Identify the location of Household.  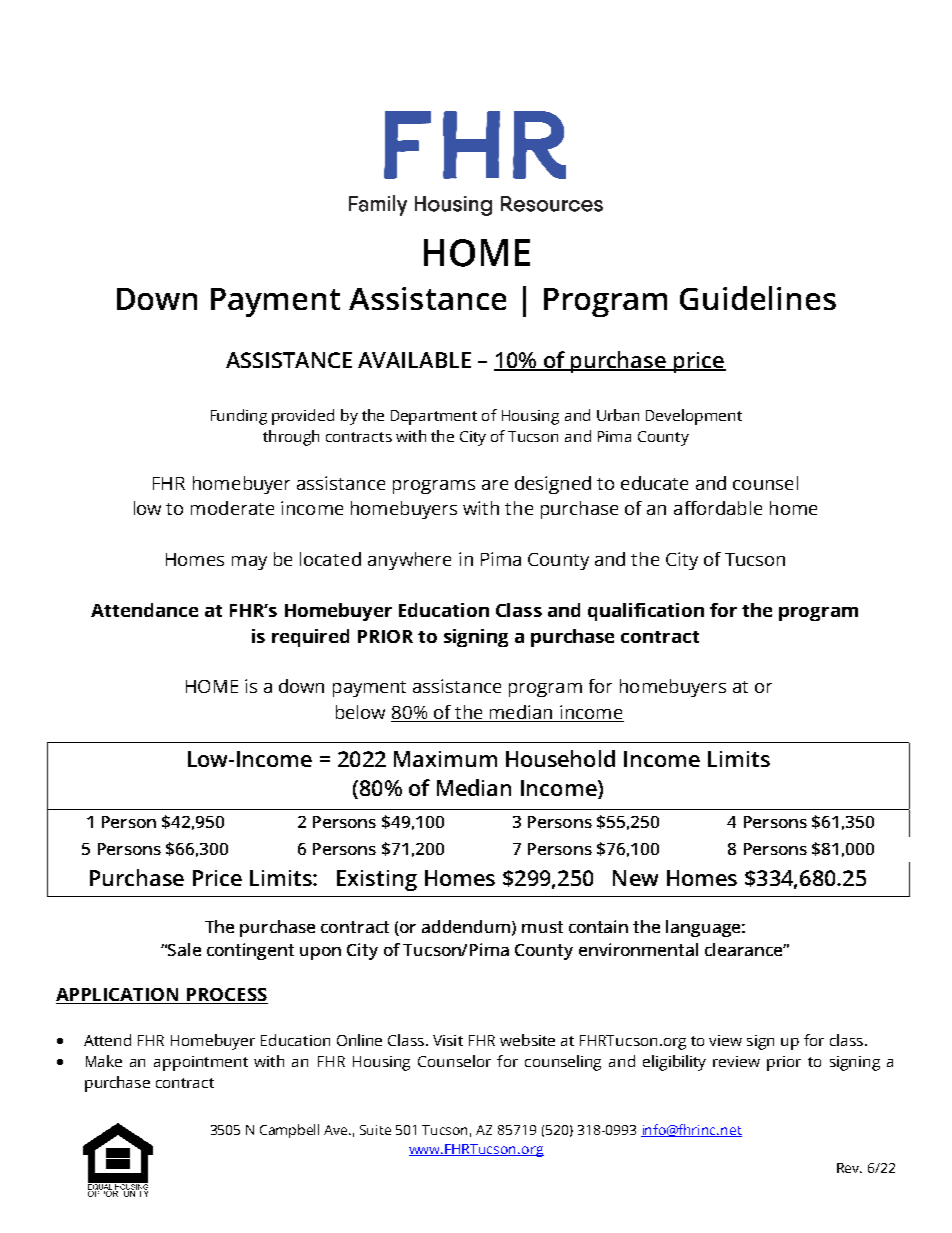
(560, 758).
